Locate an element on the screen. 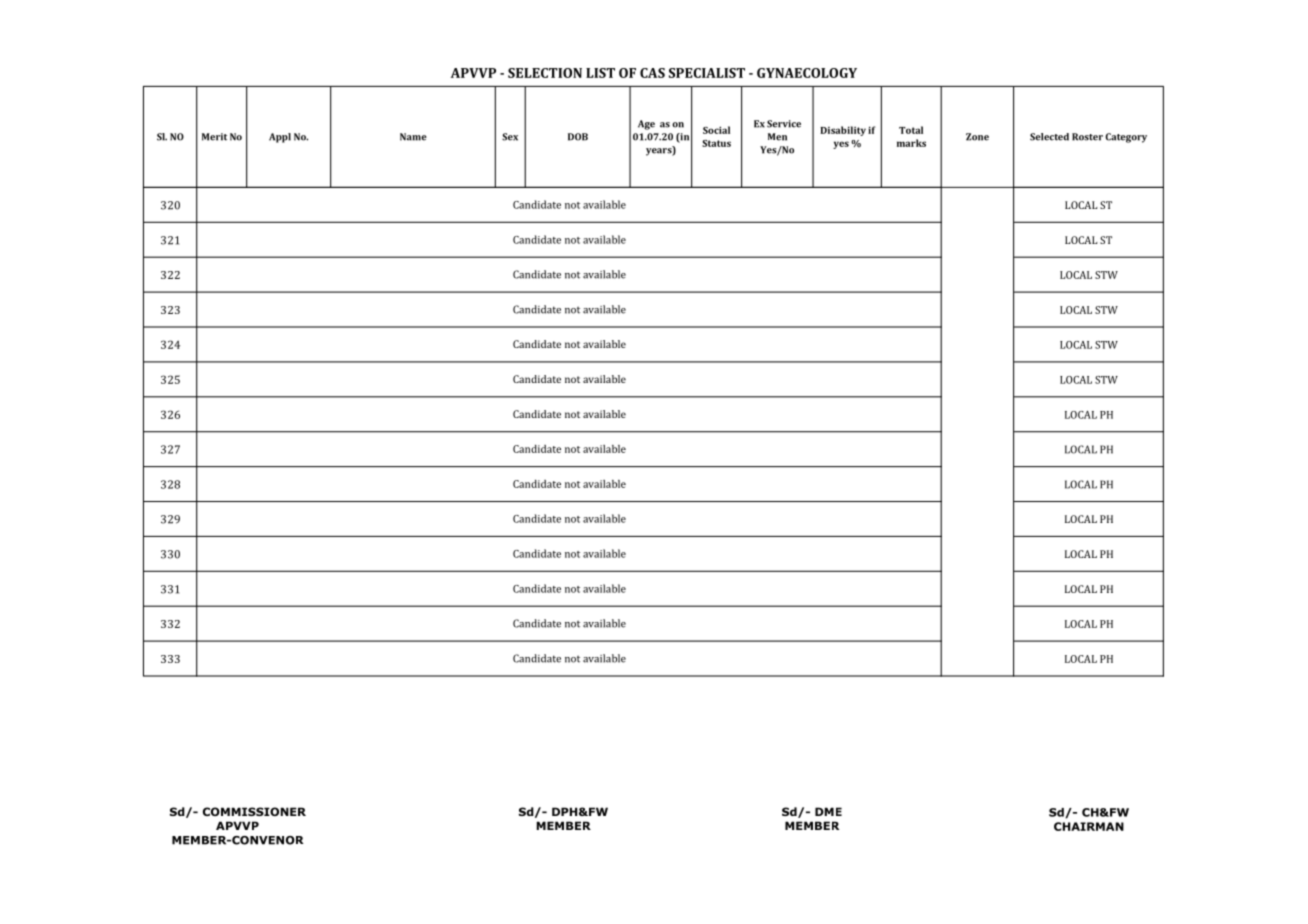  Name is located at coordinates (413, 137).
